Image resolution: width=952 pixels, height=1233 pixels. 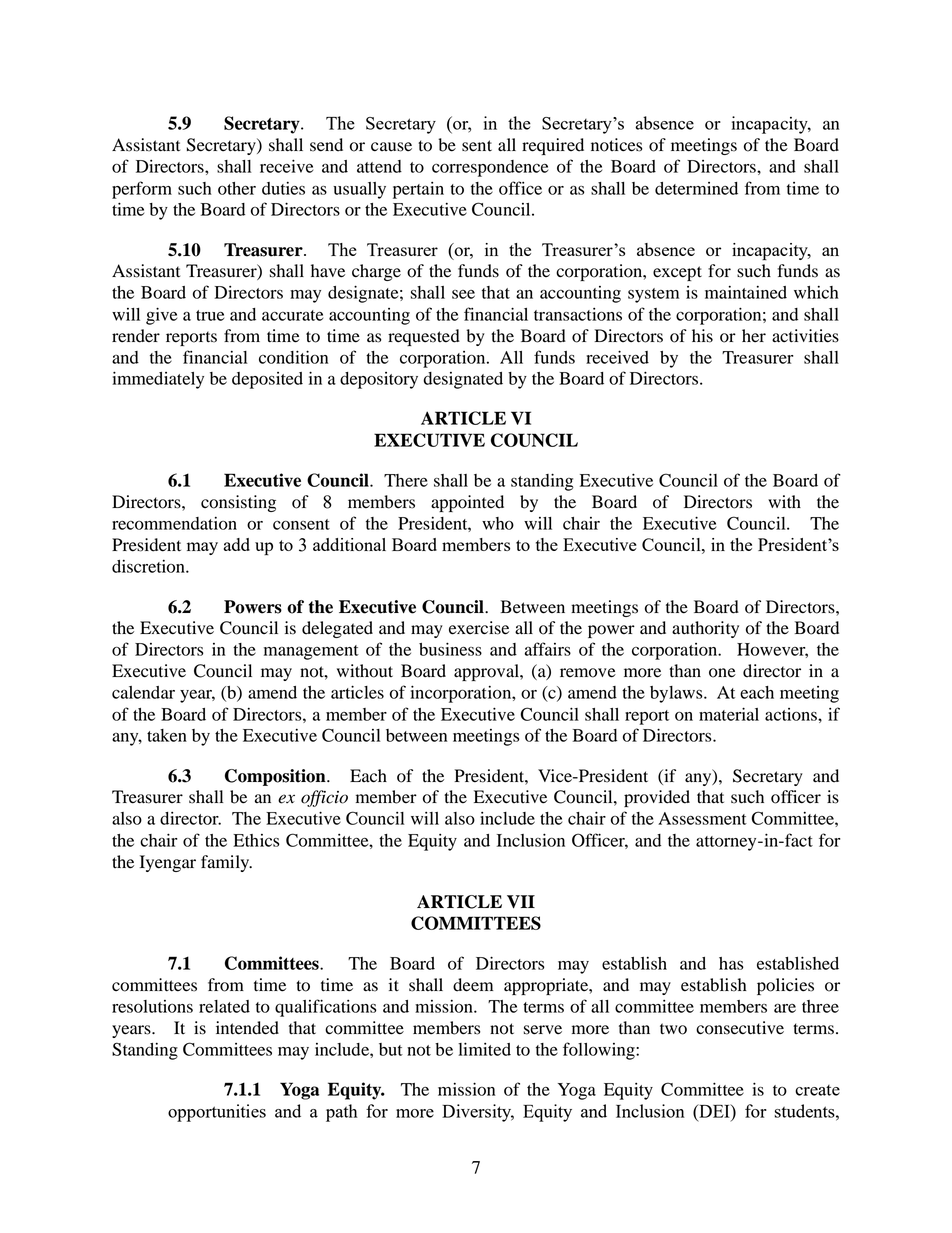 What do you see at coordinates (696, 188) in the image?
I see `determined` at bounding box center [696, 188].
